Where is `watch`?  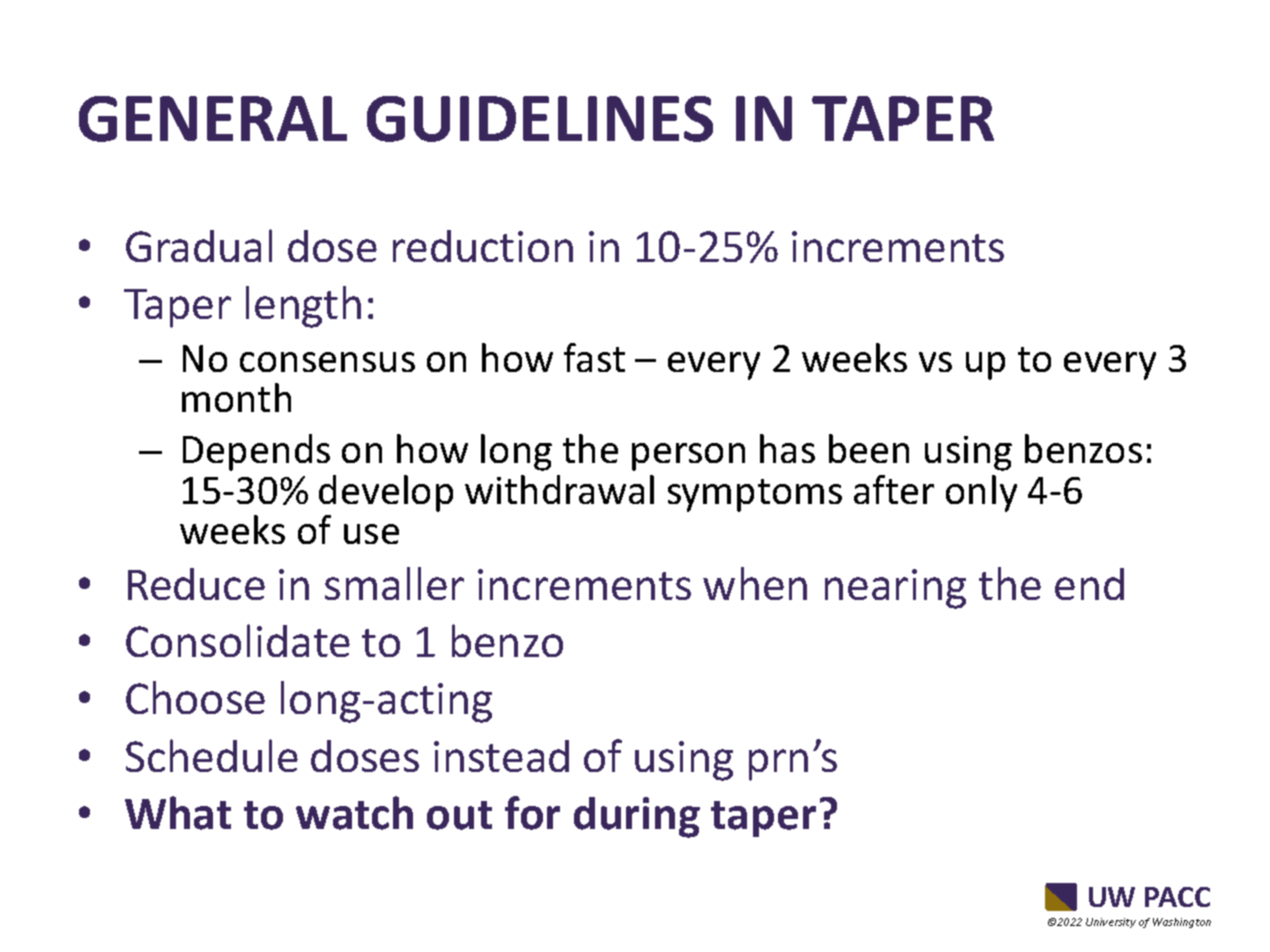 watch is located at coordinates (354, 813).
